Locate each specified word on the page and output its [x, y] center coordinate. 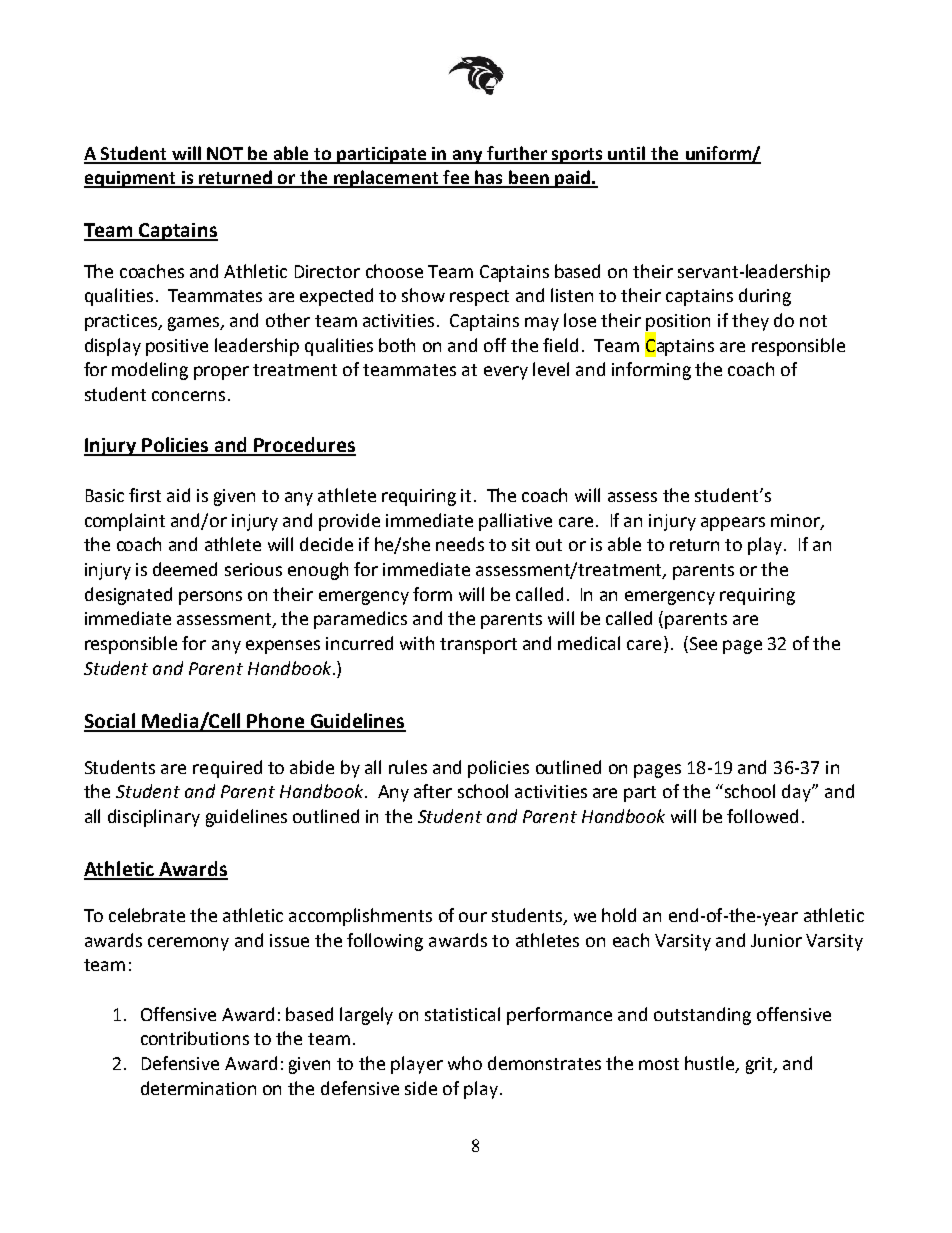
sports [577, 156]
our [473, 917]
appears [733, 524]
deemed [185, 569]
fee [456, 178]
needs [460, 544]
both [397, 345]
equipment [131, 179]
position [677, 323]
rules [408, 767]
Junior [776, 940]
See [702, 644]
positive [177, 347]
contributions [195, 1038]
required [227, 769]
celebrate [147, 915]
